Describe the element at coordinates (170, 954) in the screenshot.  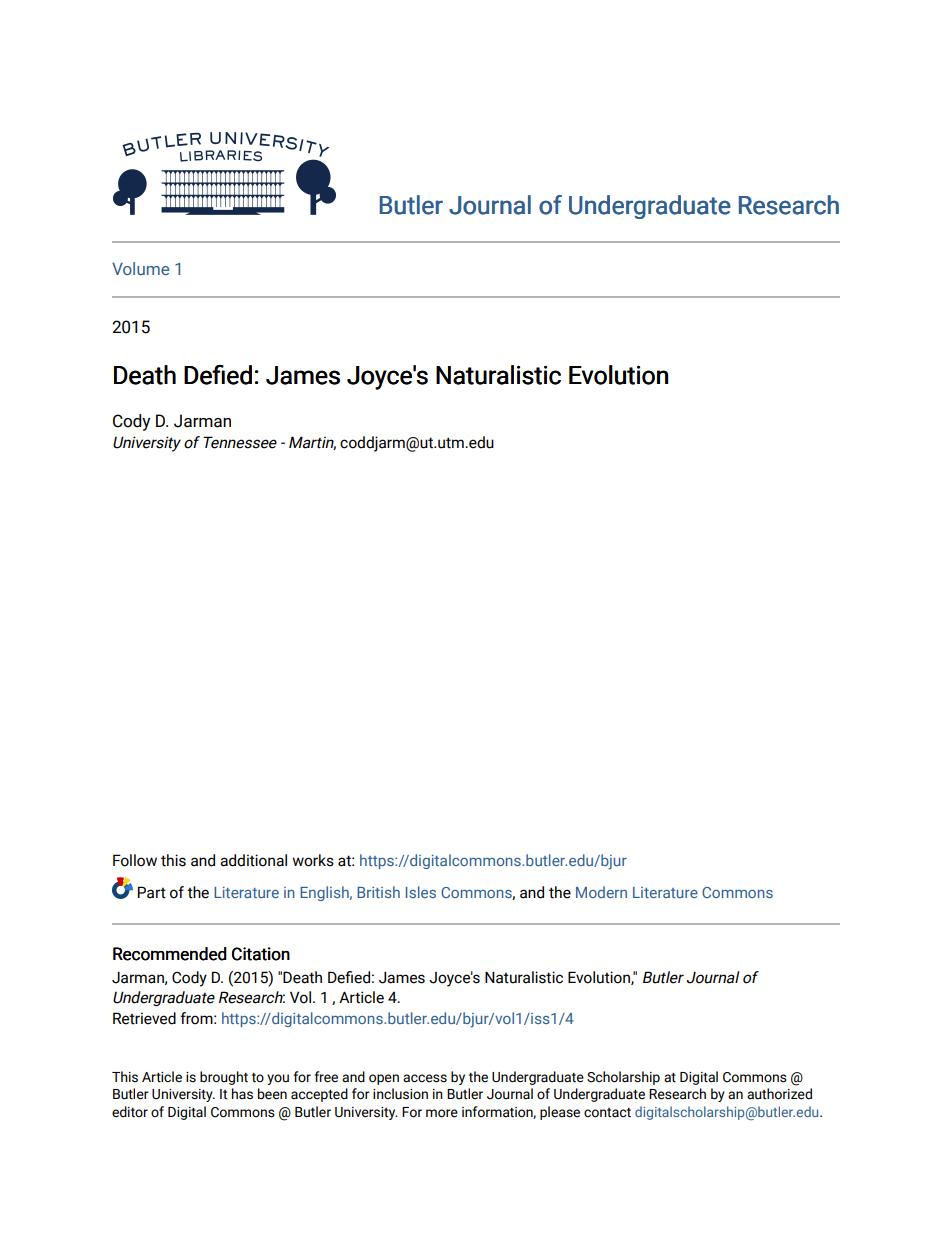
I see `Recommended` at that location.
